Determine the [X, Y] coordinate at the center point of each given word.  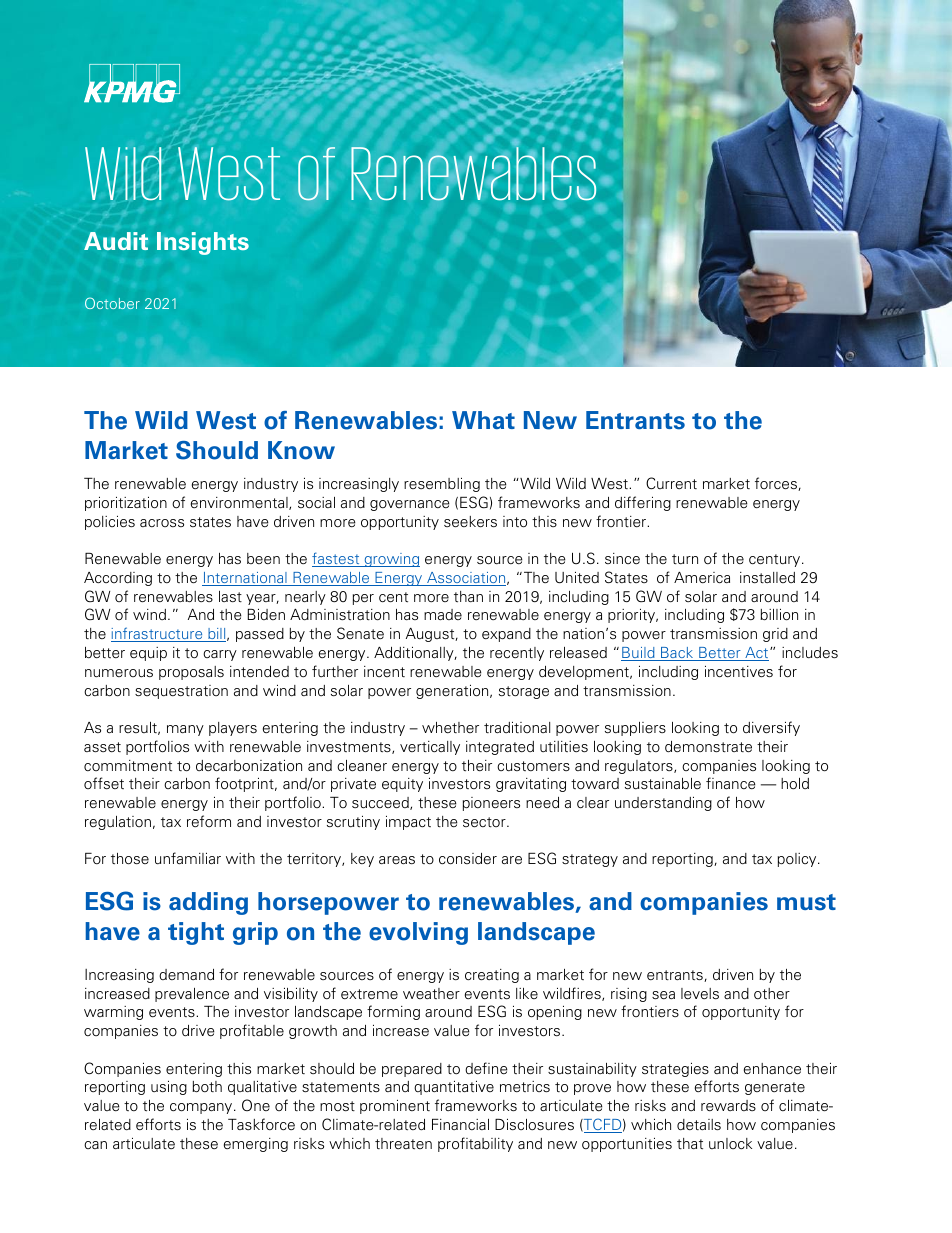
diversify [771, 728]
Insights [203, 243]
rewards [728, 1105]
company [202, 1108]
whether [450, 727]
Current [671, 483]
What [483, 420]
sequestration [181, 692]
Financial [460, 1124]
